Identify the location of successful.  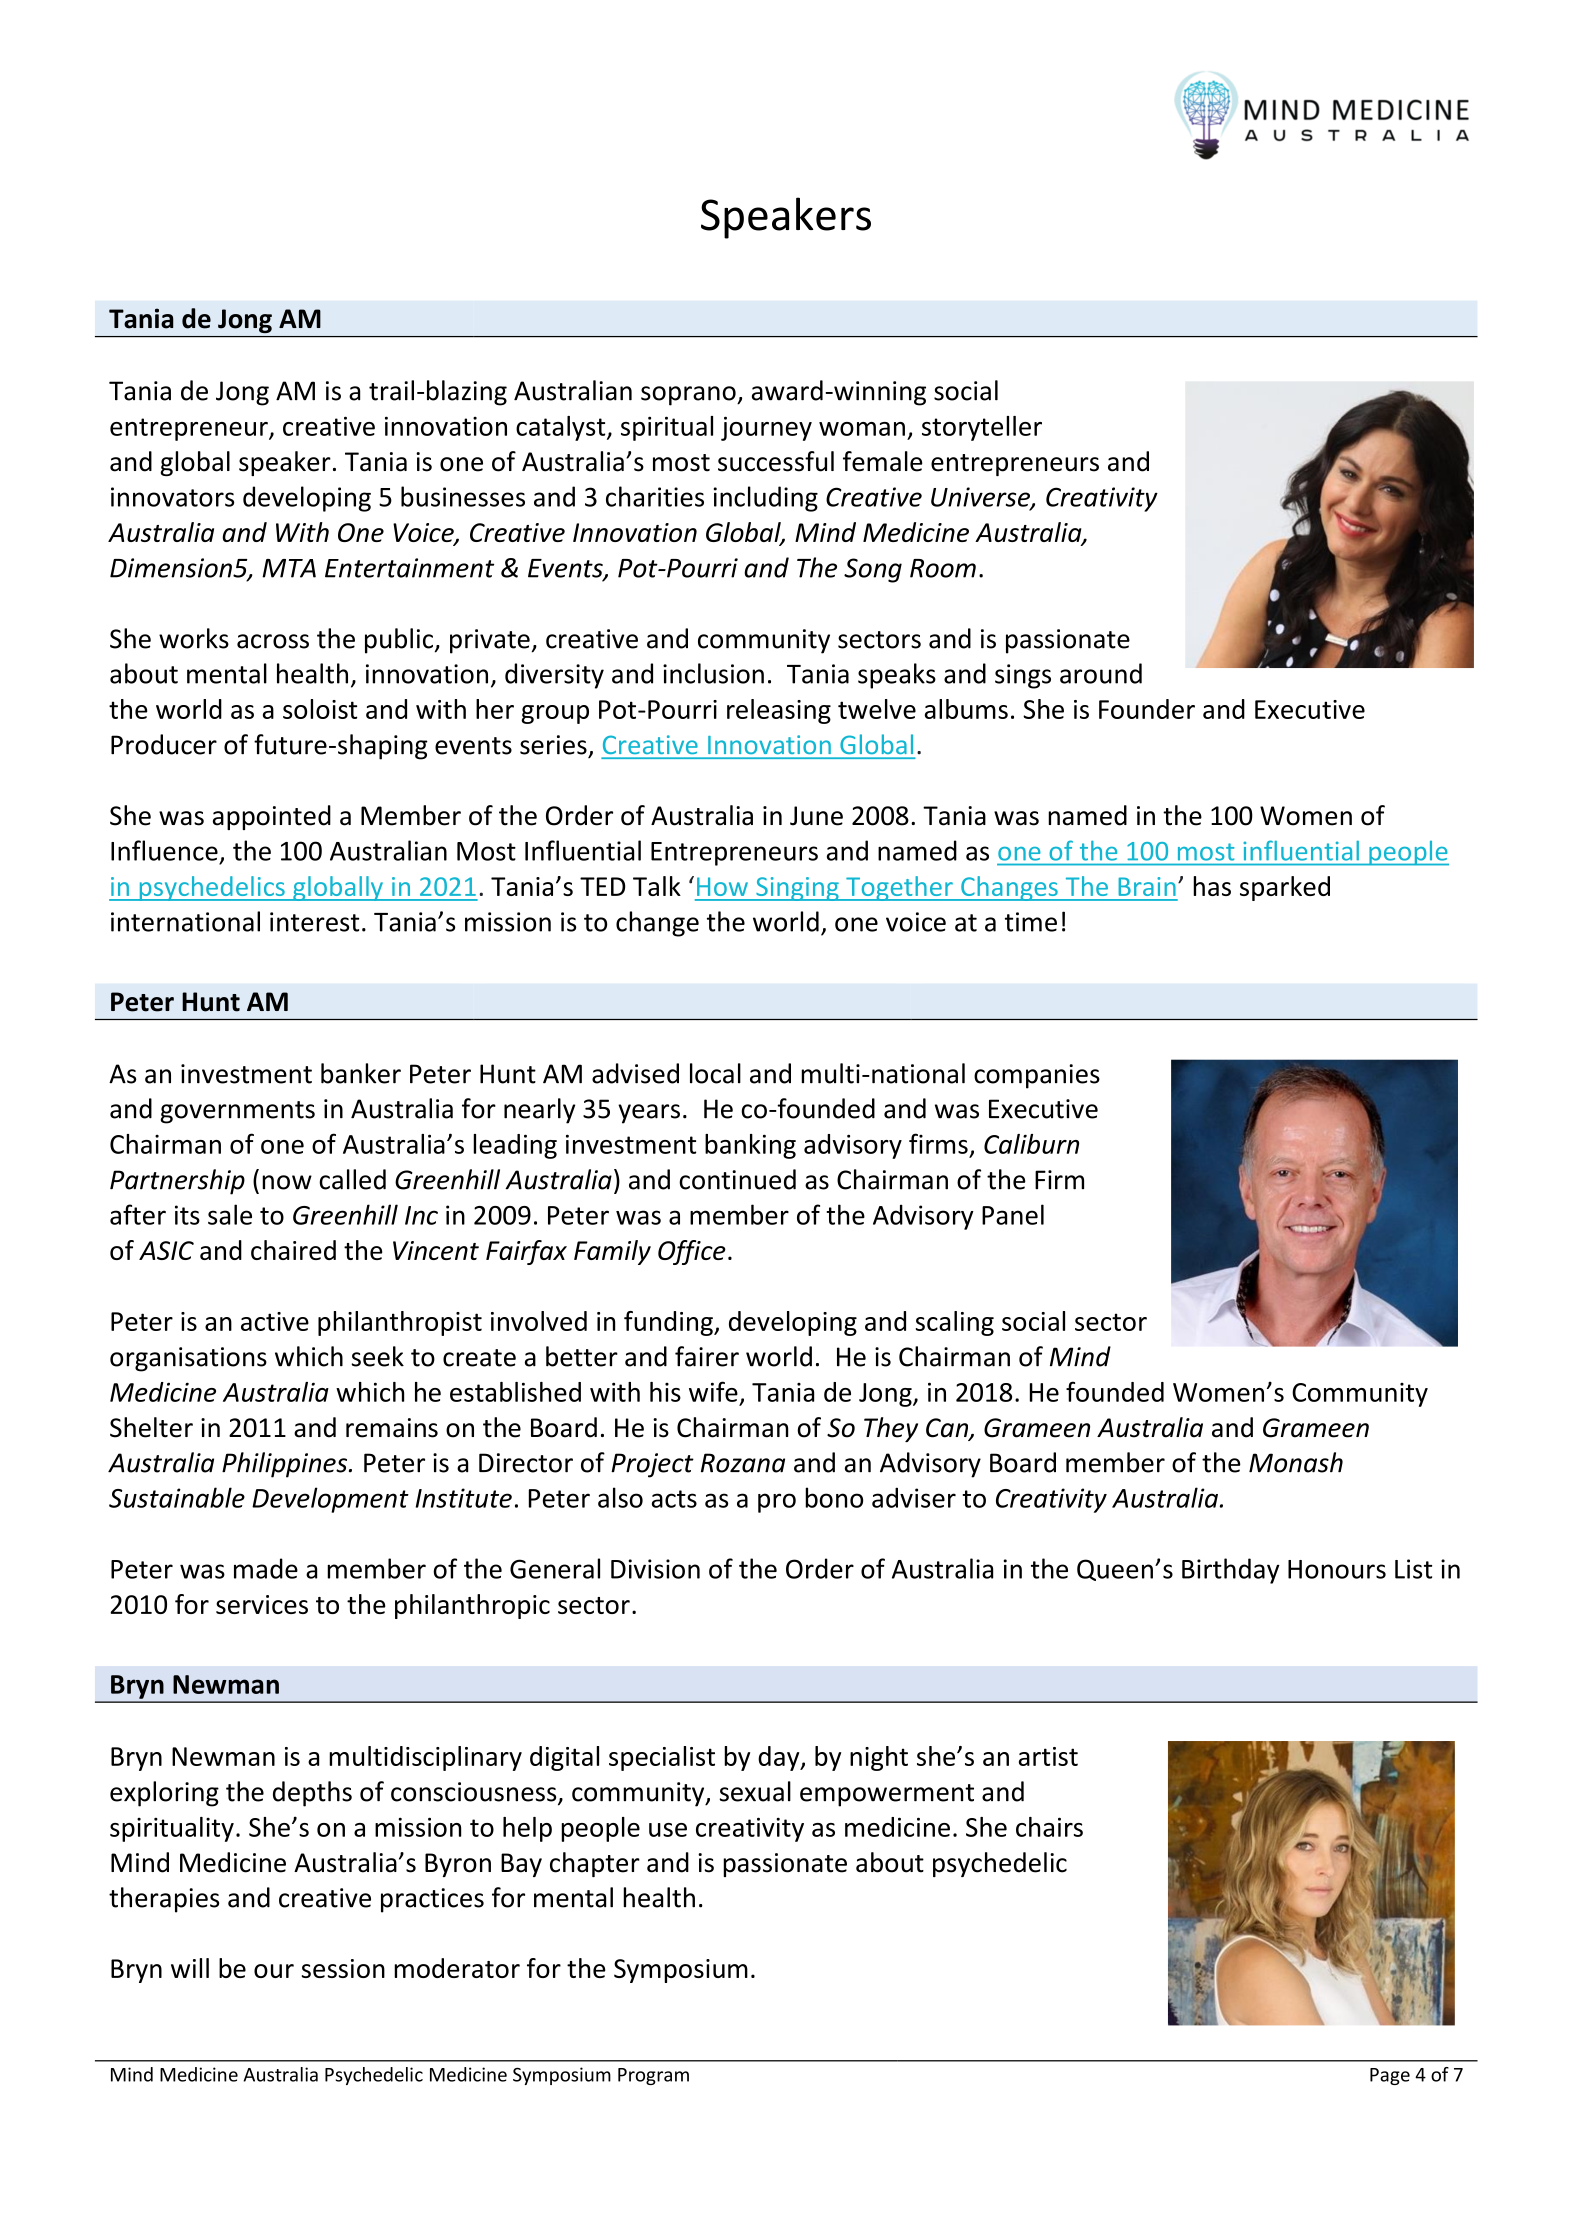
(776, 461).
